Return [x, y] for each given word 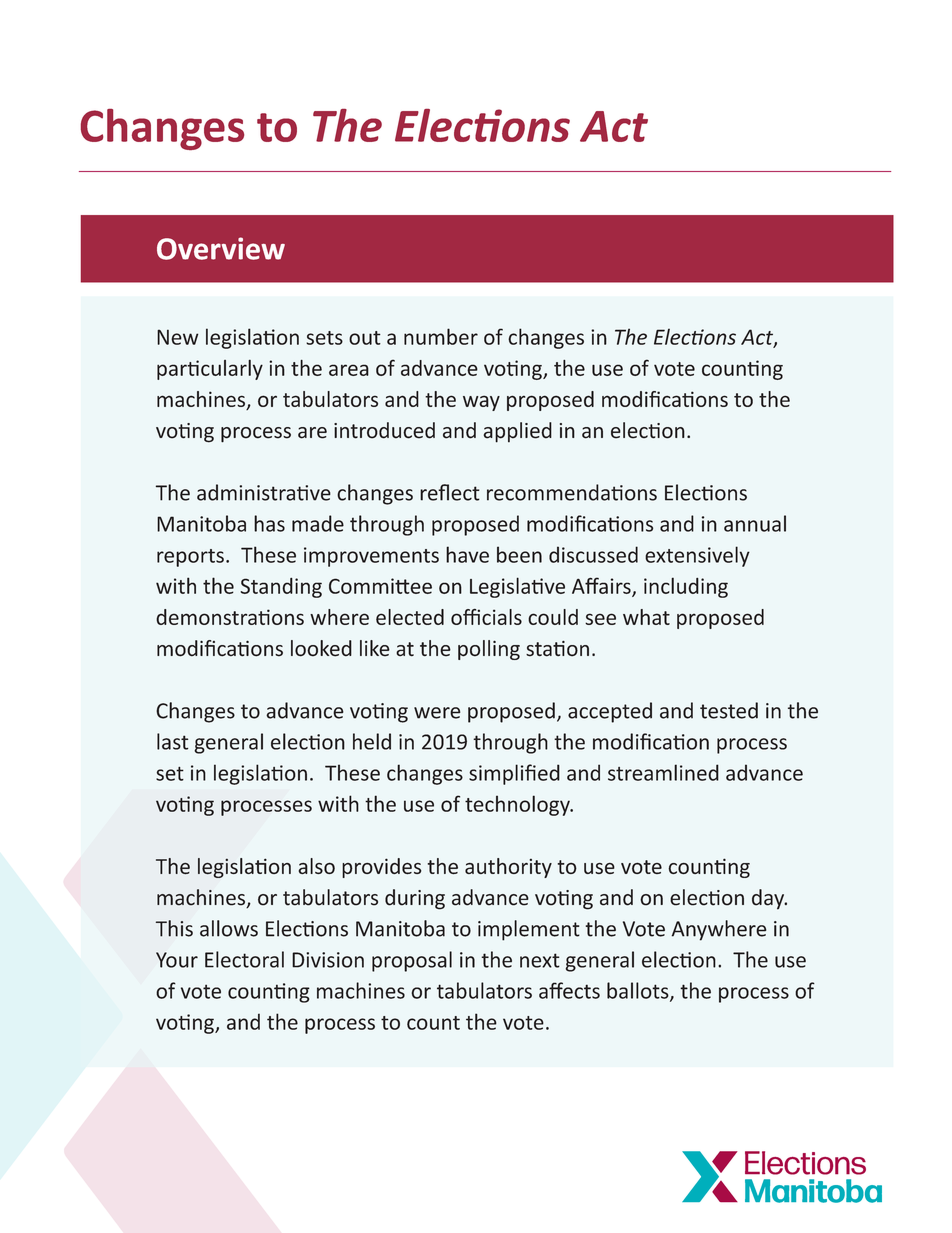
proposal [412, 961]
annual [755, 523]
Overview [221, 248]
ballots [639, 991]
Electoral [244, 959]
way [481, 403]
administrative [264, 492]
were [437, 713]
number [441, 336]
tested [729, 710]
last [172, 741]
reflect [450, 492]
